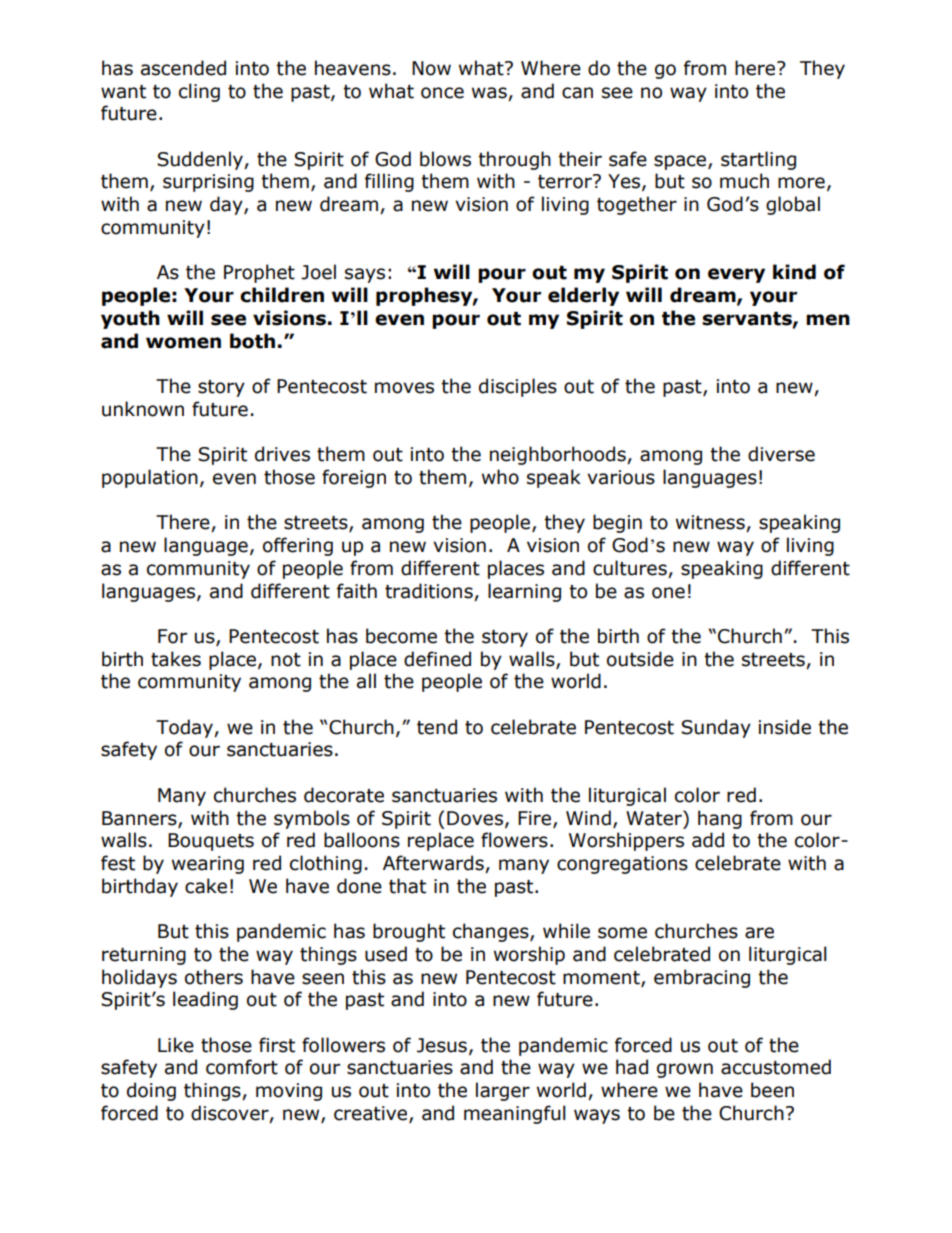 The image size is (952, 1233). Describe the element at coordinates (758, 160) in the document. I see `startling` at that location.
